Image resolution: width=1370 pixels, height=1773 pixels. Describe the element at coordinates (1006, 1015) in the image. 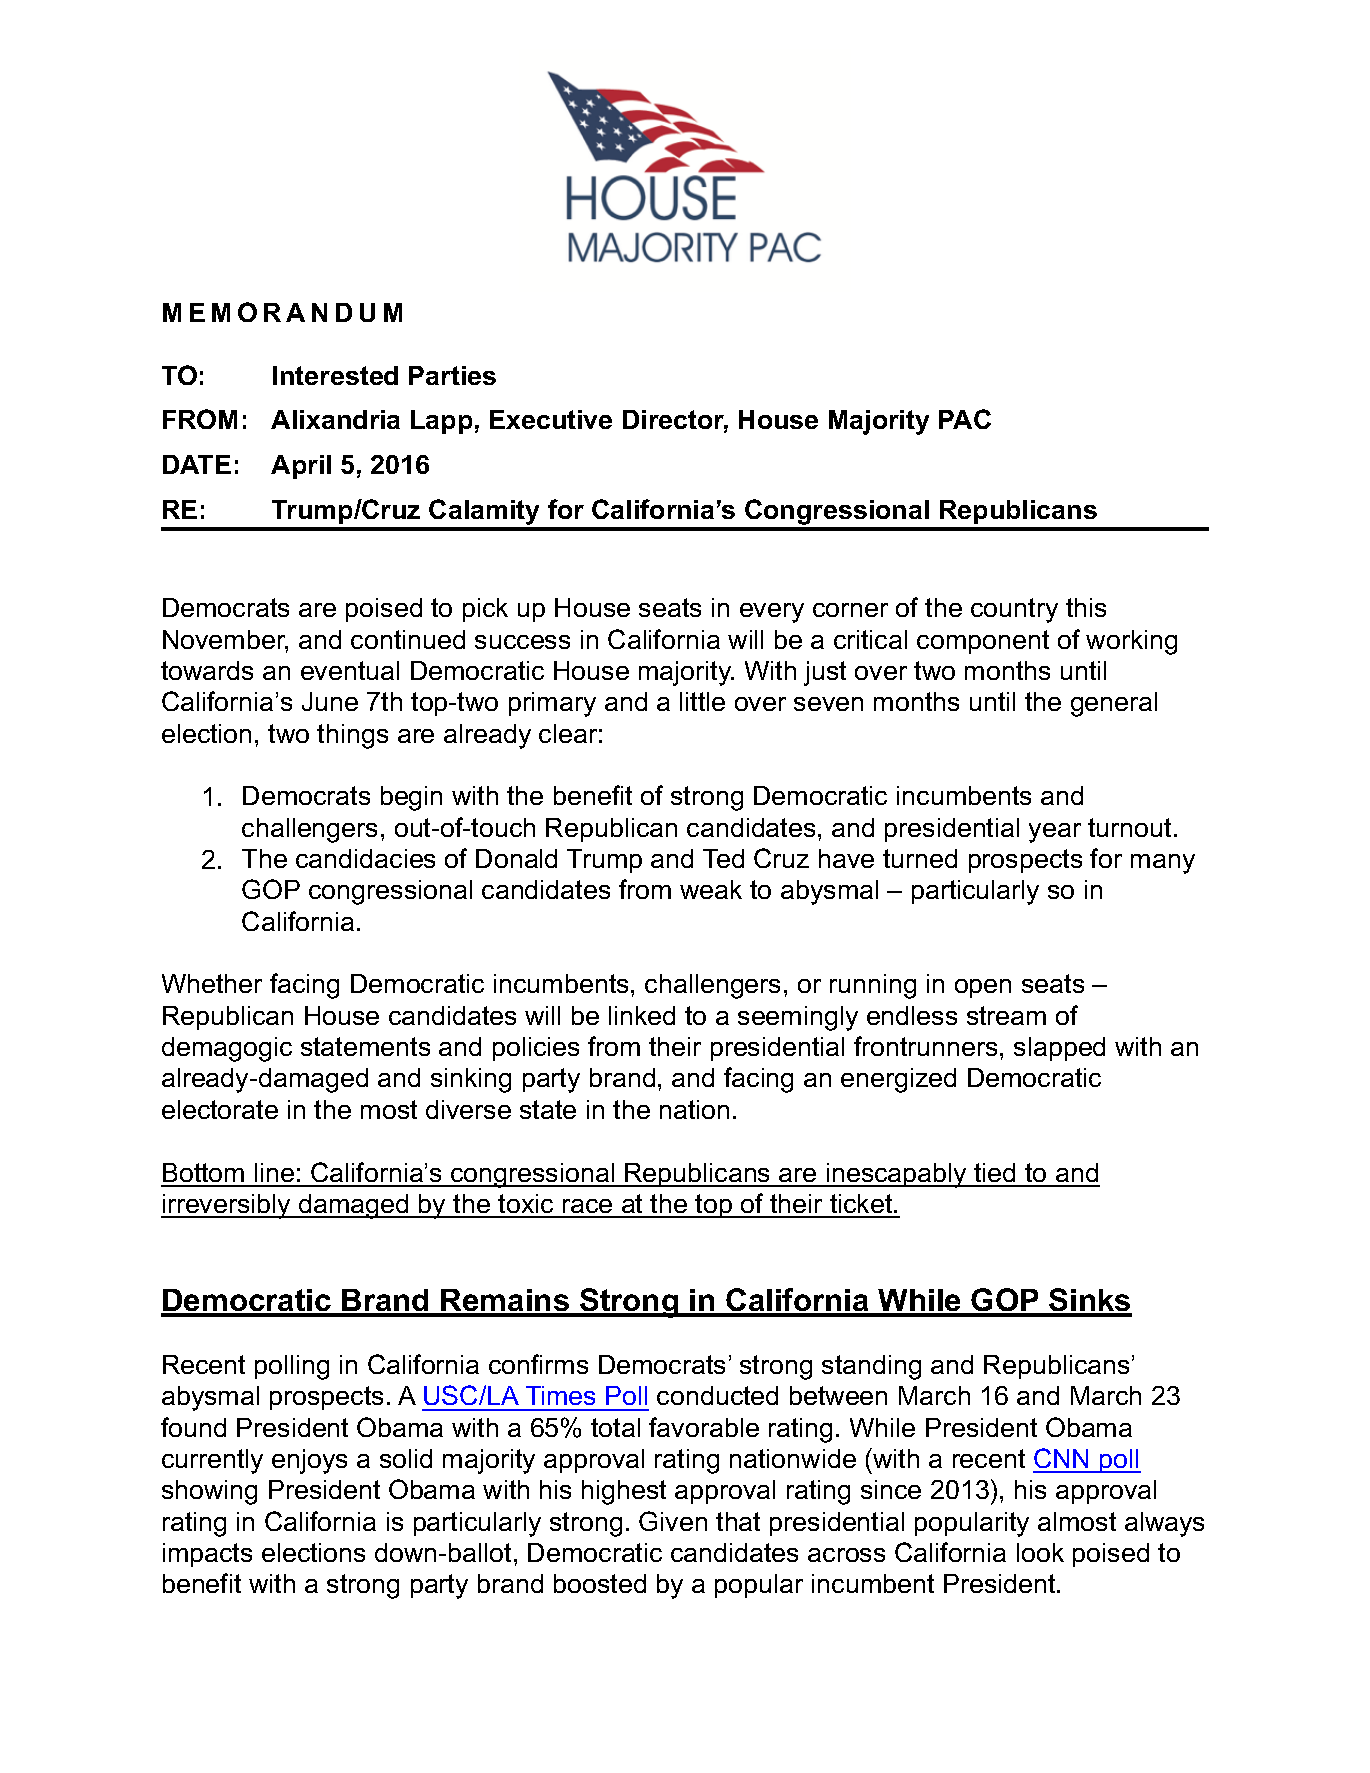

I see `stream` at that location.
